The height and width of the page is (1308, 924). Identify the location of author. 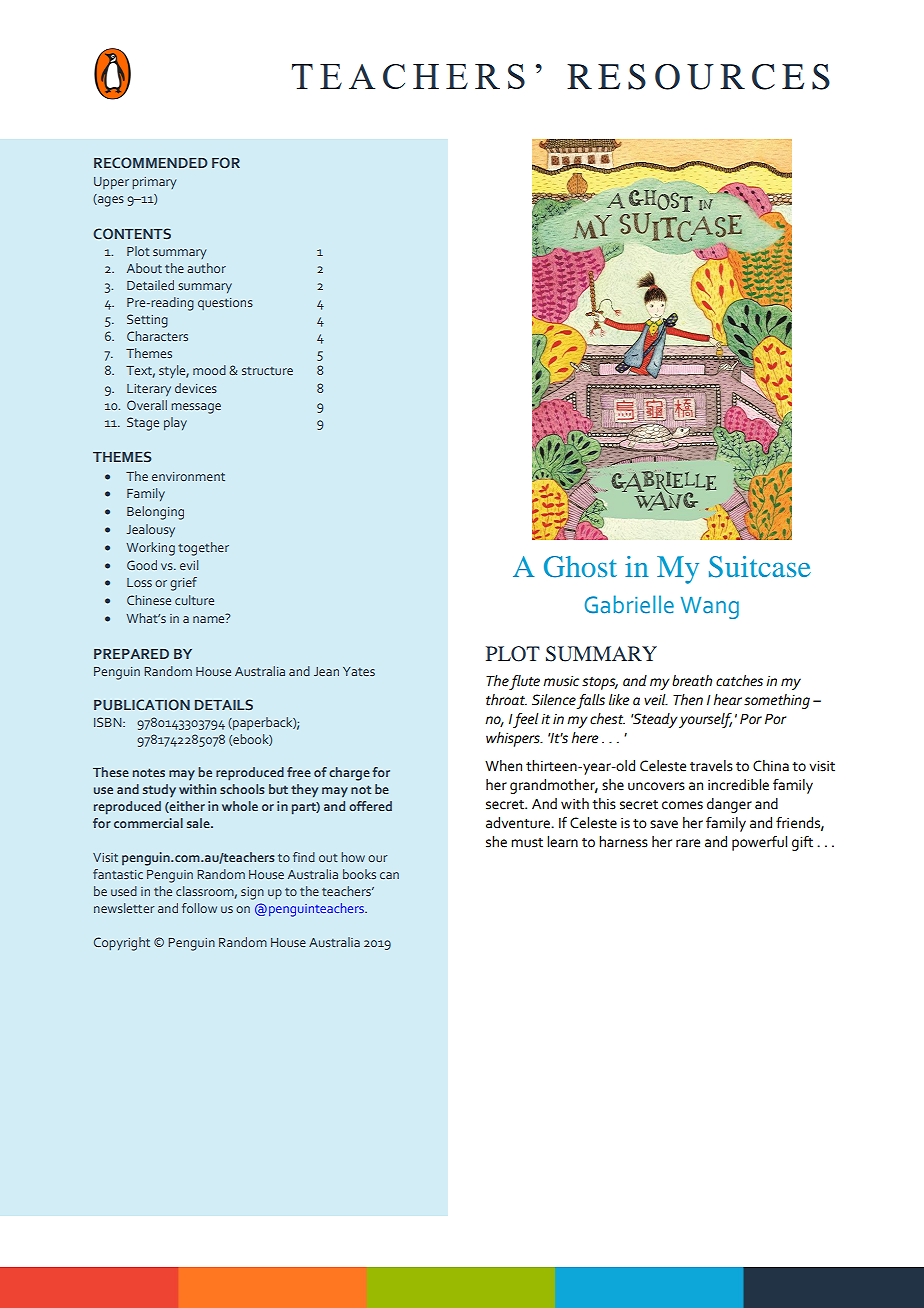
(206, 268).
